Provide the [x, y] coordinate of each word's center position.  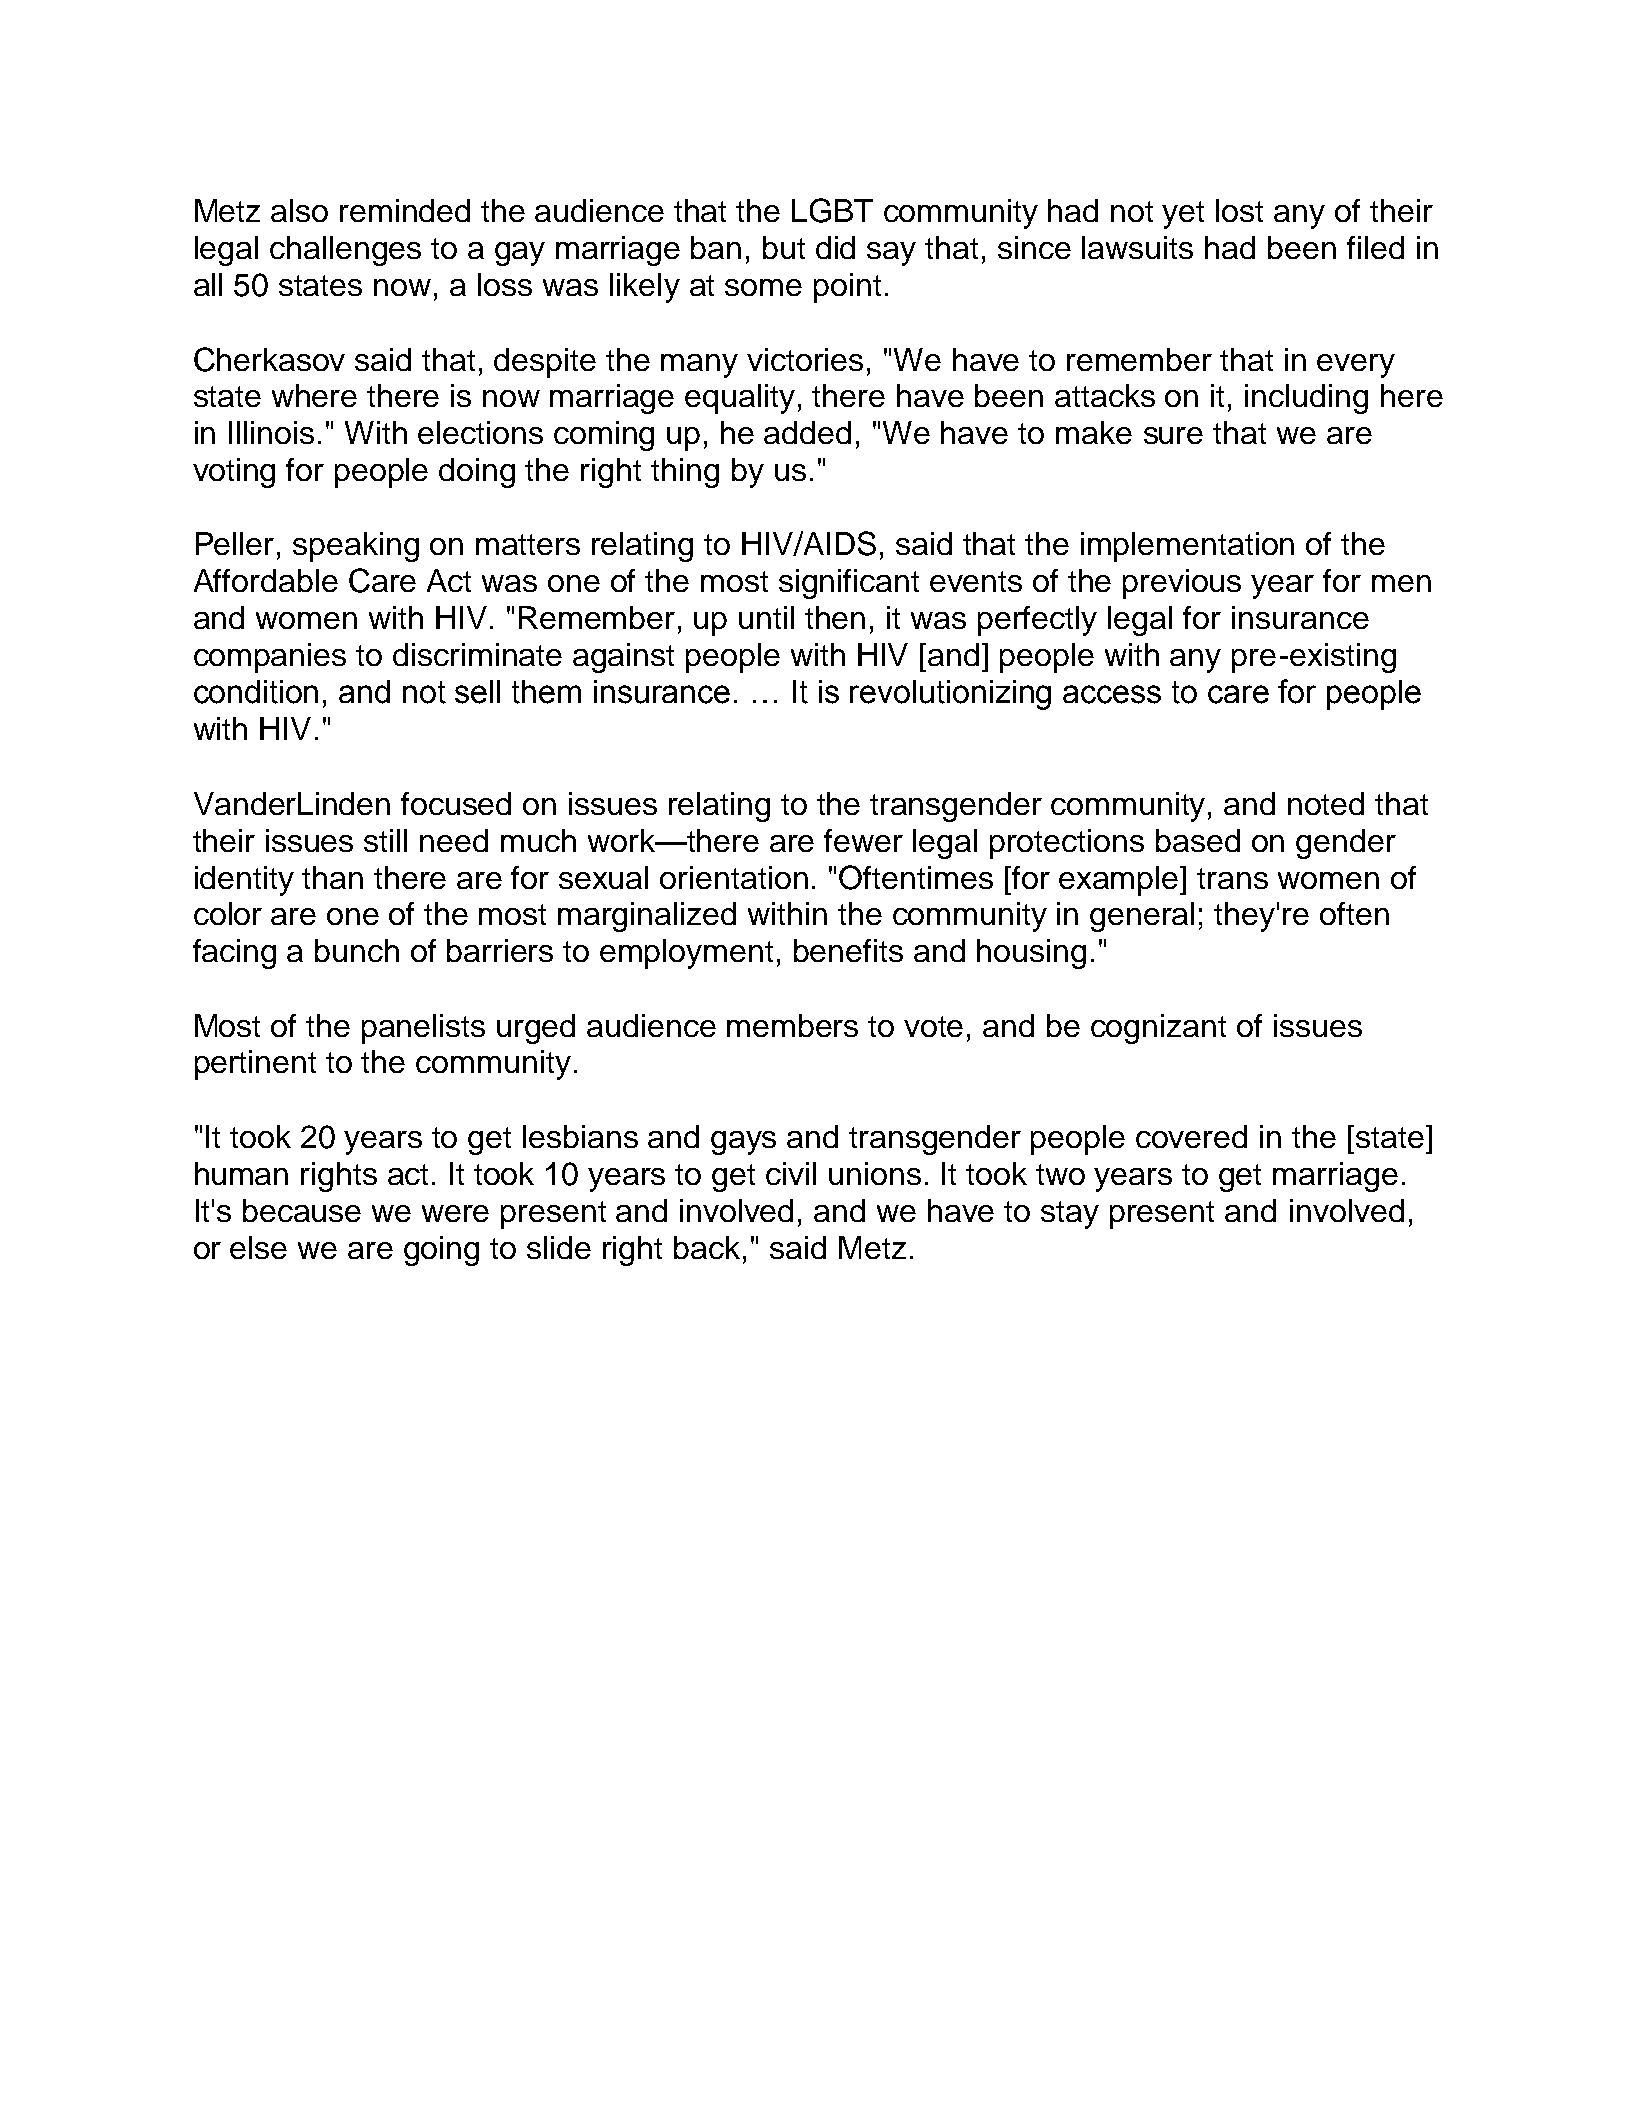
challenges [345, 251]
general [1142, 917]
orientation [734, 877]
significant [849, 584]
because [302, 1210]
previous [1182, 584]
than [332, 877]
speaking [356, 547]
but [784, 247]
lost [1239, 210]
